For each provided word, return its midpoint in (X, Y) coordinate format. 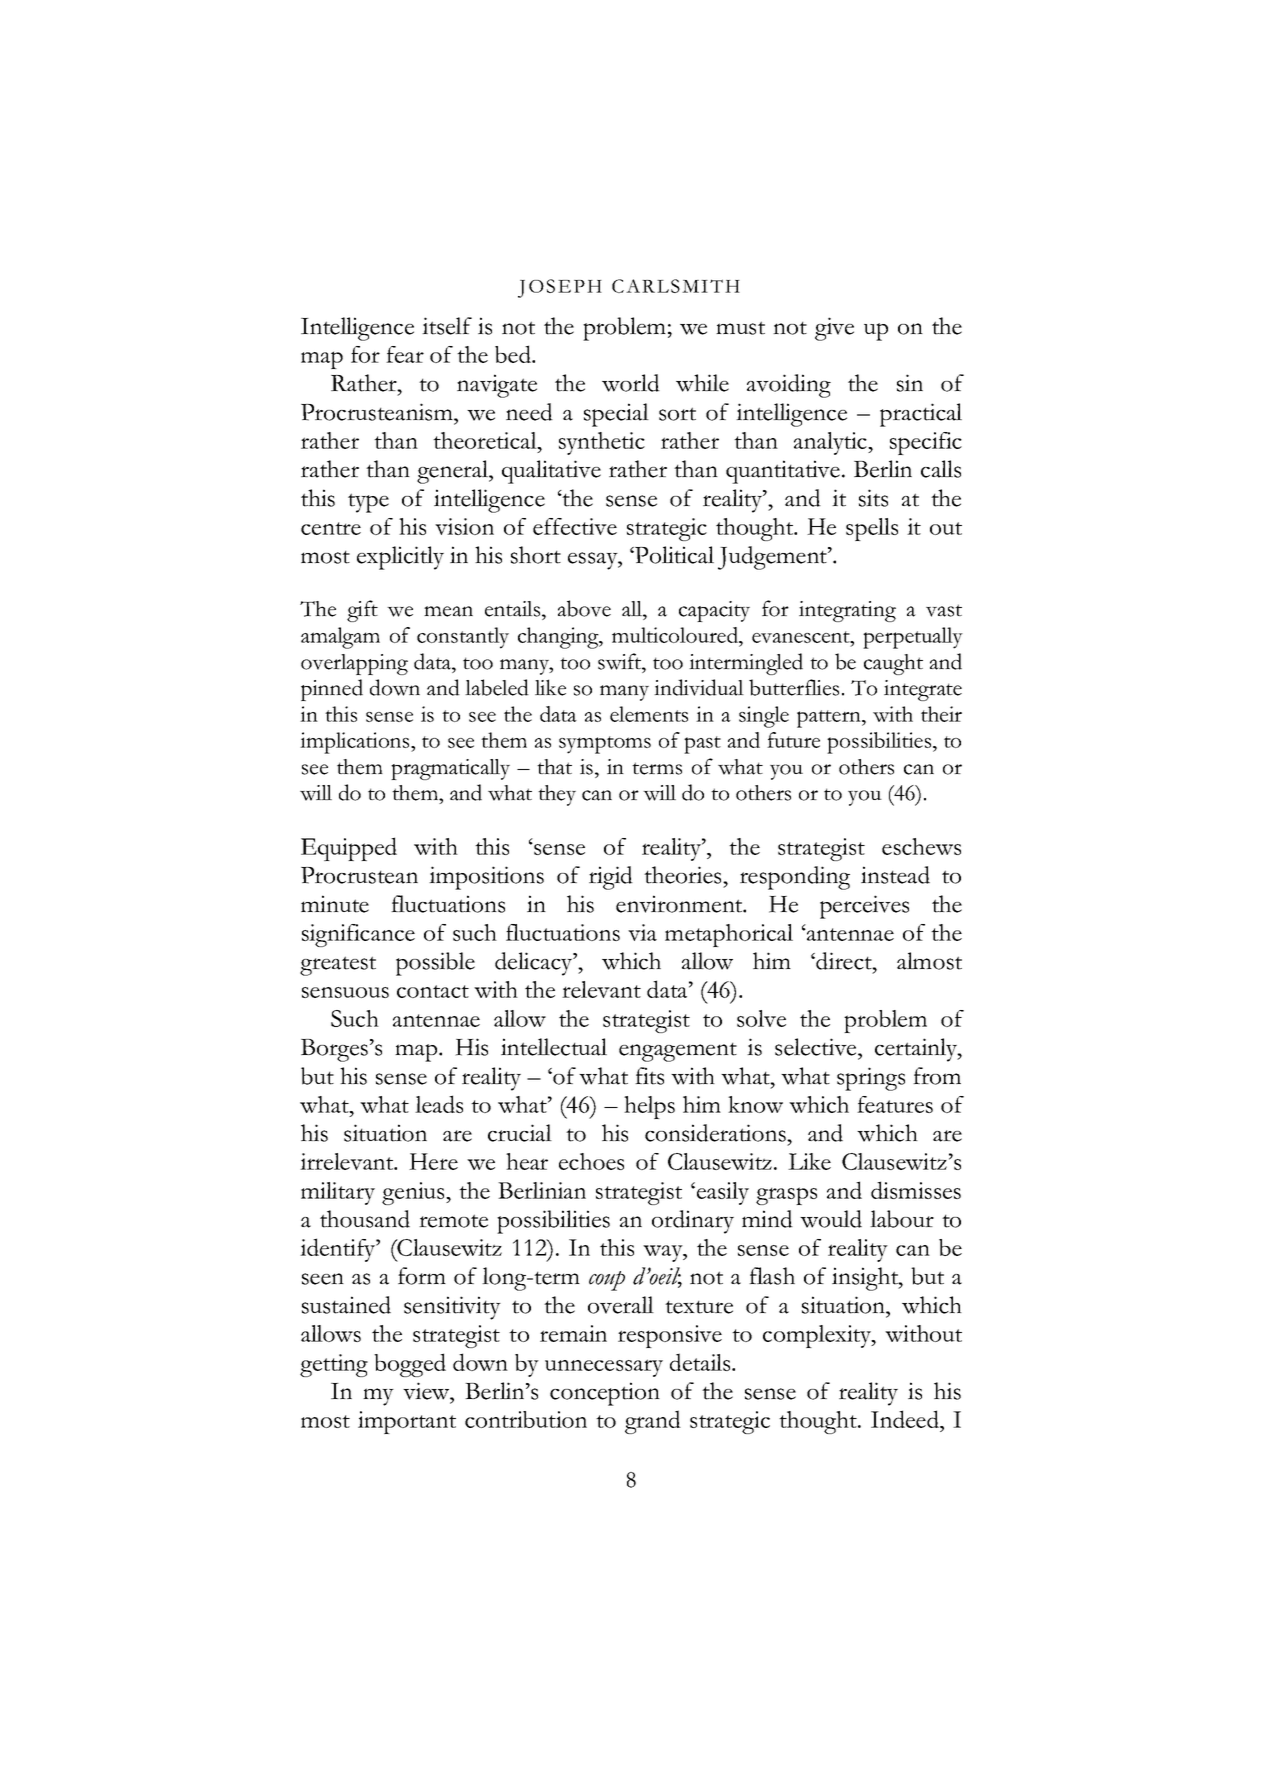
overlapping (354, 664)
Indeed (906, 1420)
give (834, 329)
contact (433, 991)
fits (649, 1076)
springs (871, 1079)
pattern (830, 719)
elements (649, 714)
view (427, 1391)
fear (405, 354)
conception (605, 1394)
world (631, 383)
